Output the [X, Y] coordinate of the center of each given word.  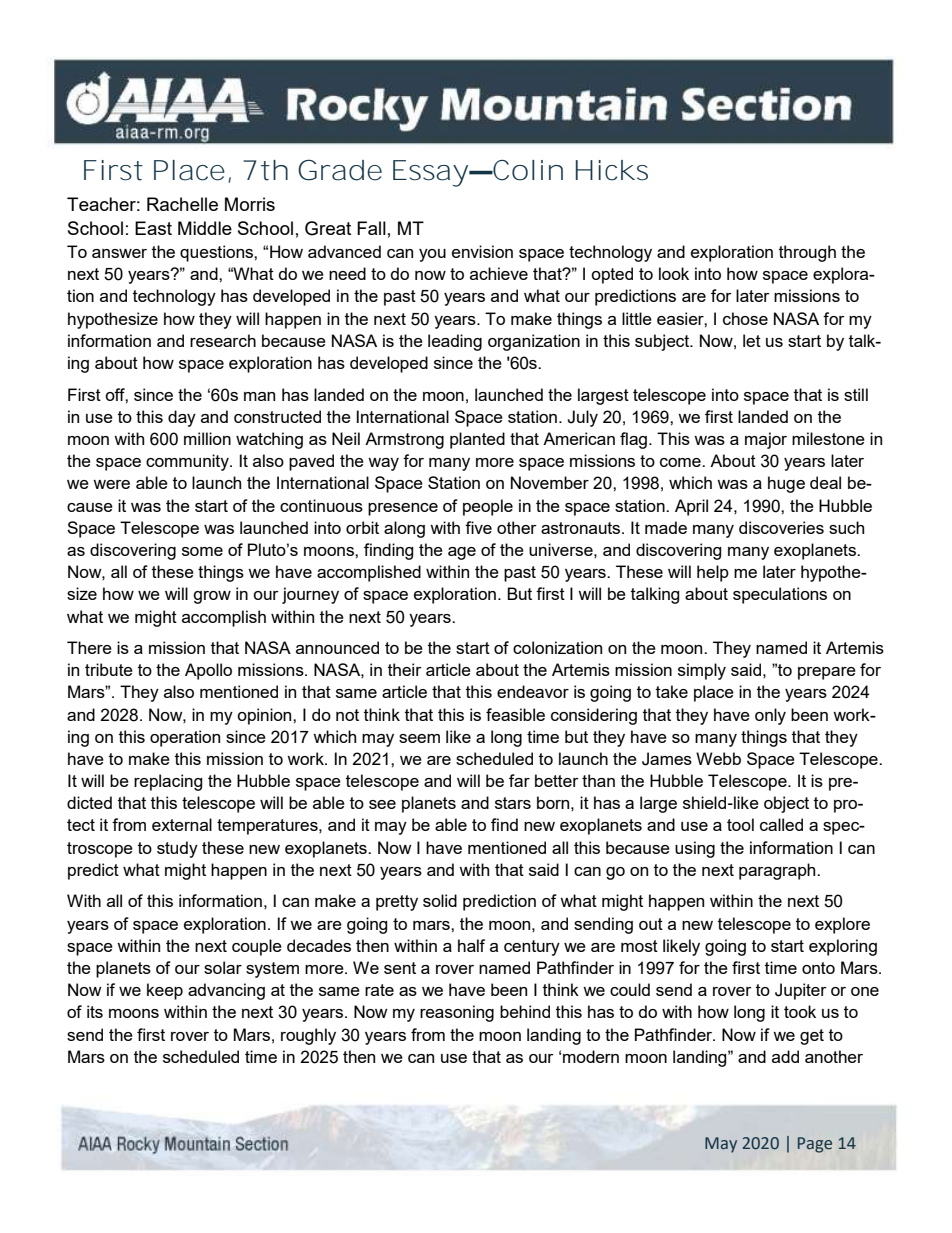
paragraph [778, 871]
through [807, 253]
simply [702, 671]
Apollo [208, 671]
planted [477, 440]
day [182, 418]
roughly [308, 1036]
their [405, 669]
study [177, 849]
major [766, 440]
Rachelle [182, 204]
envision [482, 251]
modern [591, 1056]
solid [440, 900]
